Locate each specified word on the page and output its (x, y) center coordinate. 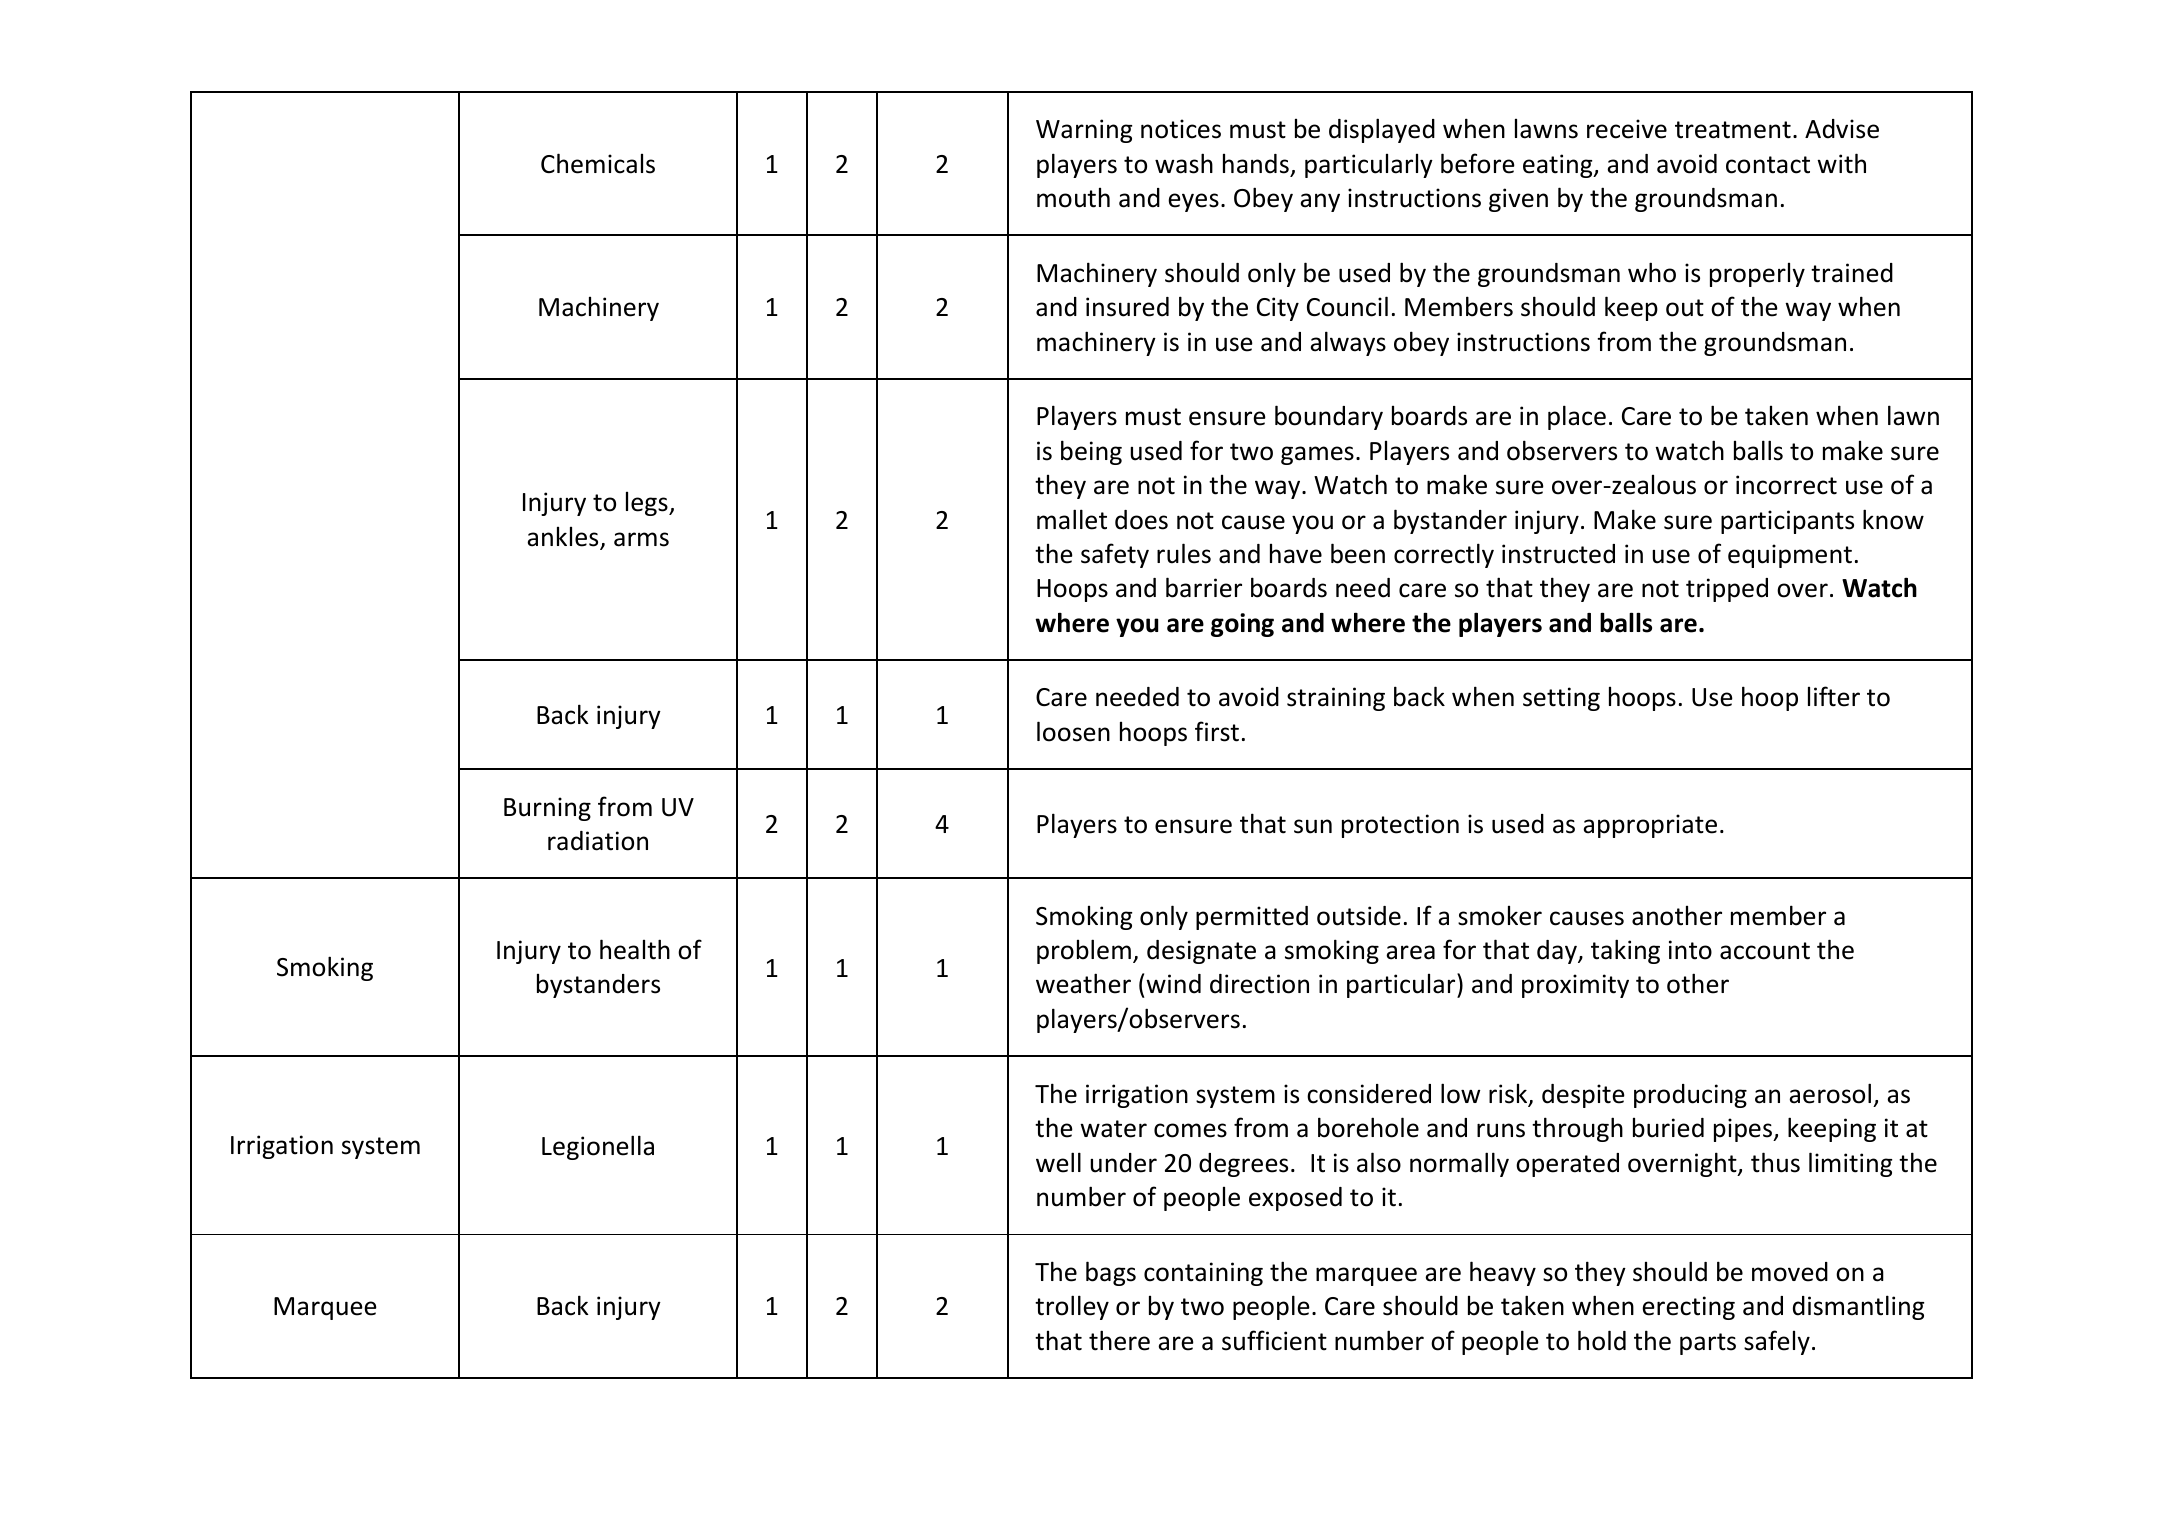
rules (1184, 553)
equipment (1790, 556)
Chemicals (598, 163)
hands (1256, 164)
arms (641, 539)
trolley (1072, 1307)
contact (1768, 165)
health (635, 949)
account (1765, 951)
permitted (1252, 918)
